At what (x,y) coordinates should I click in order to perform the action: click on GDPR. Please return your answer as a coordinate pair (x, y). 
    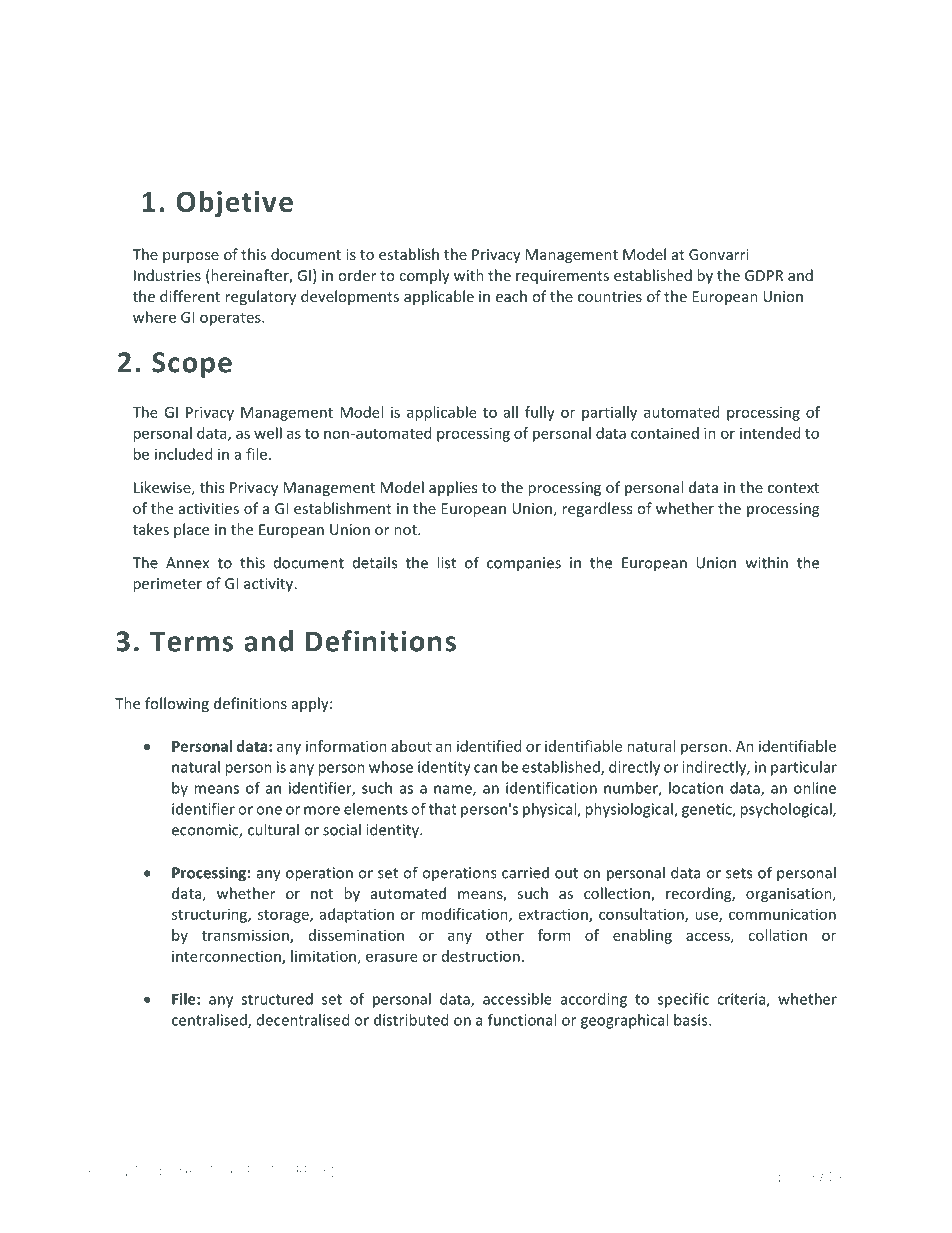
    Looking at the image, I should click on (764, 275).
